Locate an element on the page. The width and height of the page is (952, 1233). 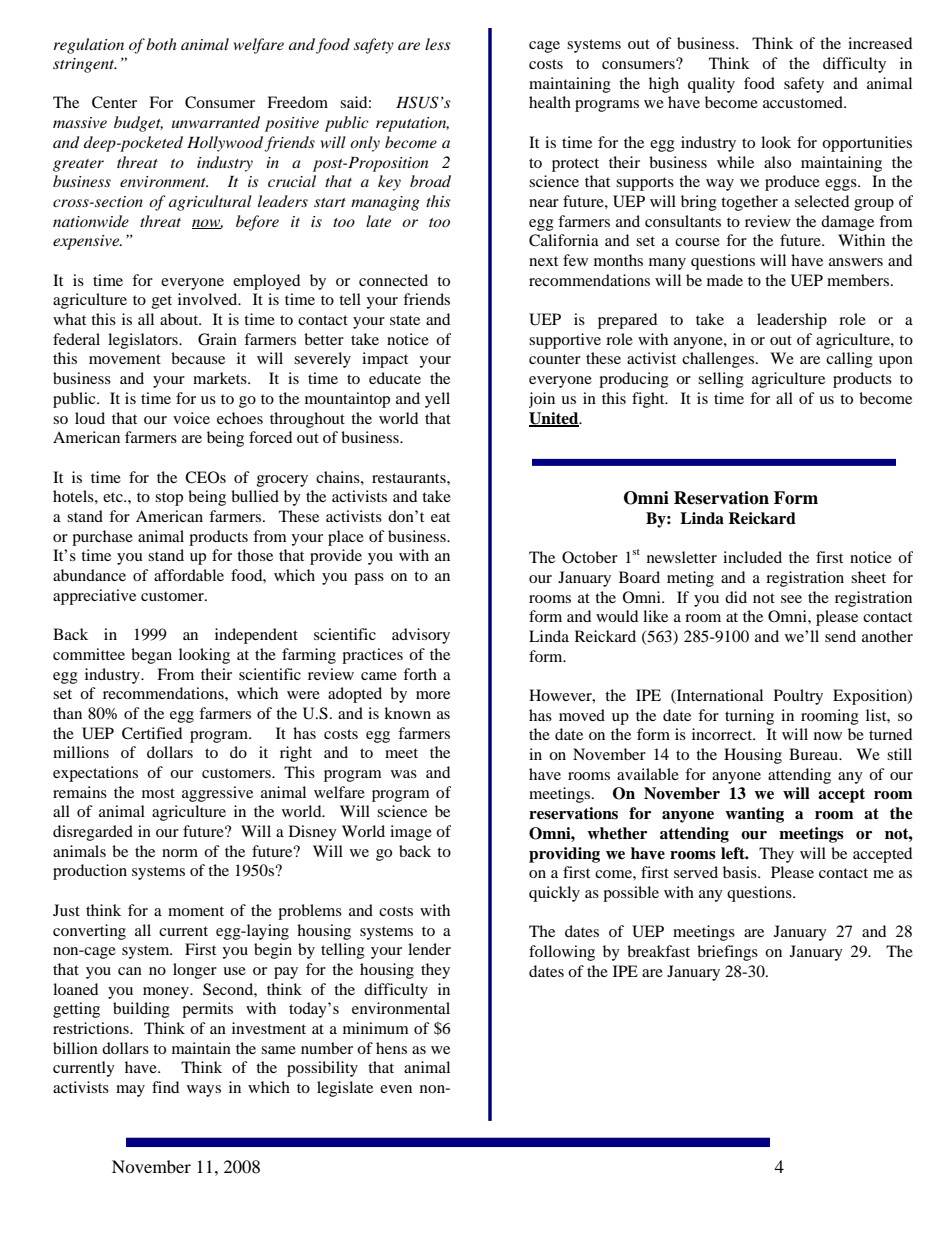
briefings is located at coordinates (727, 953).
